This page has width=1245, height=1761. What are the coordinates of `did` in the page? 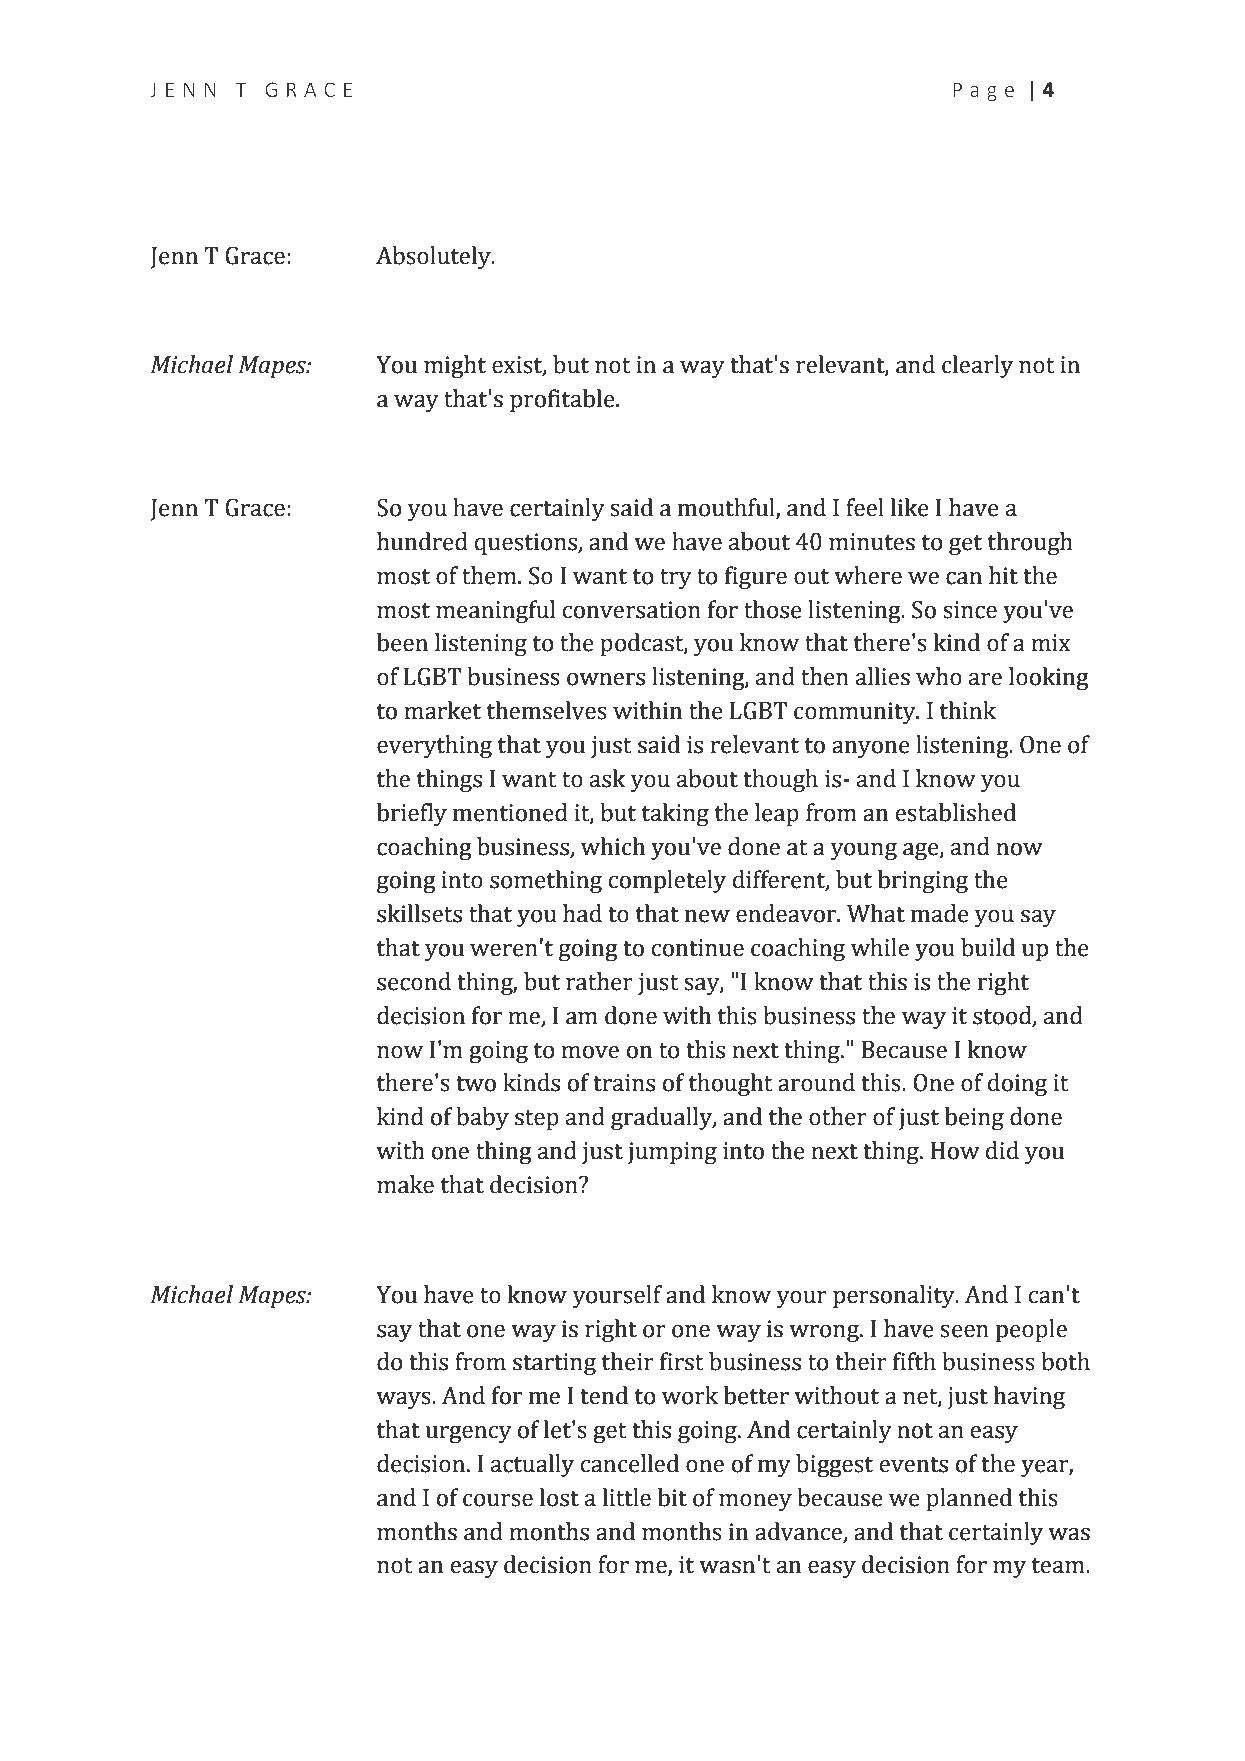 It's located at (1002, 1150).
